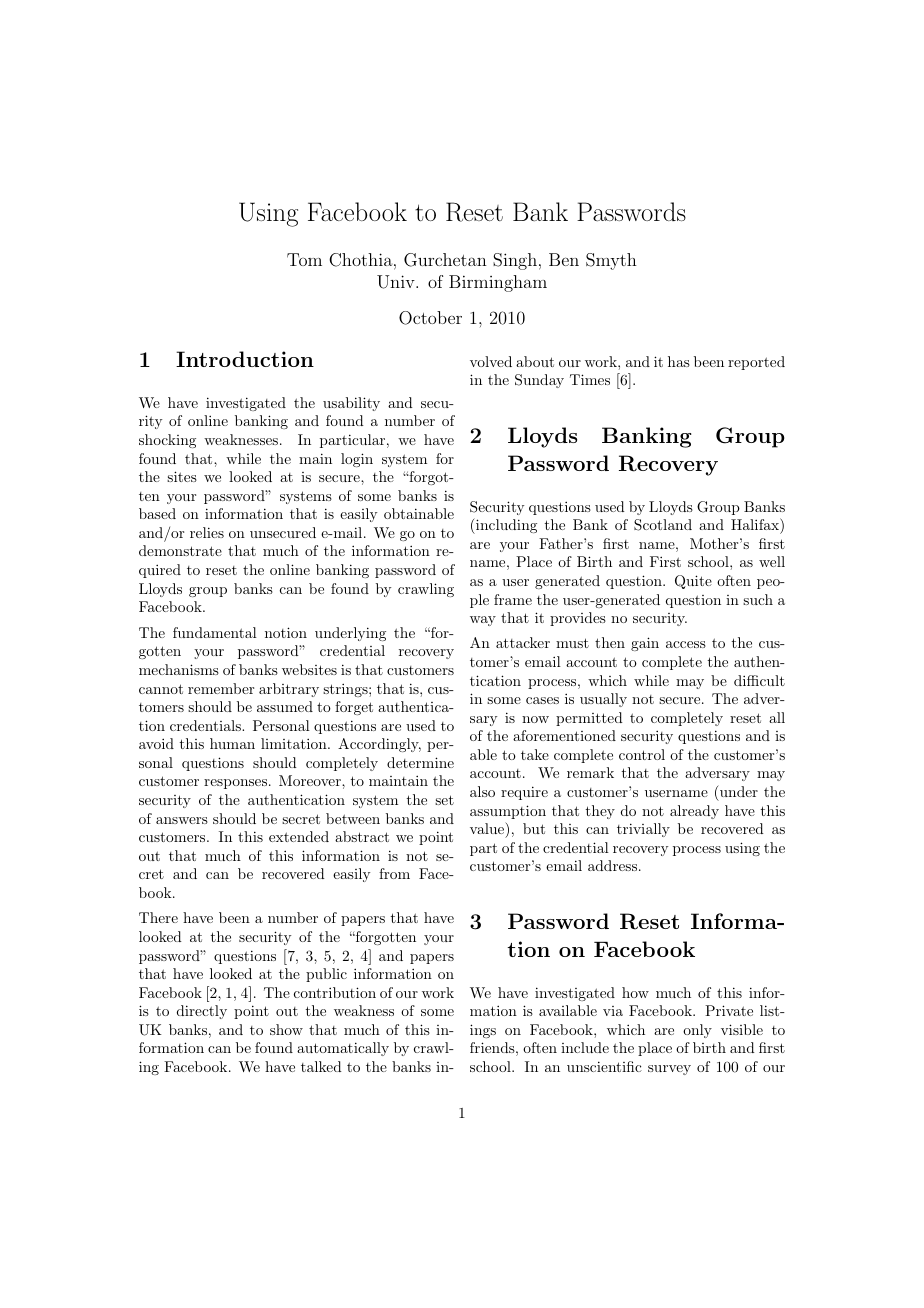 The height and width of the image is (1308, 924). I want to click on relies, so click(207, 532).
